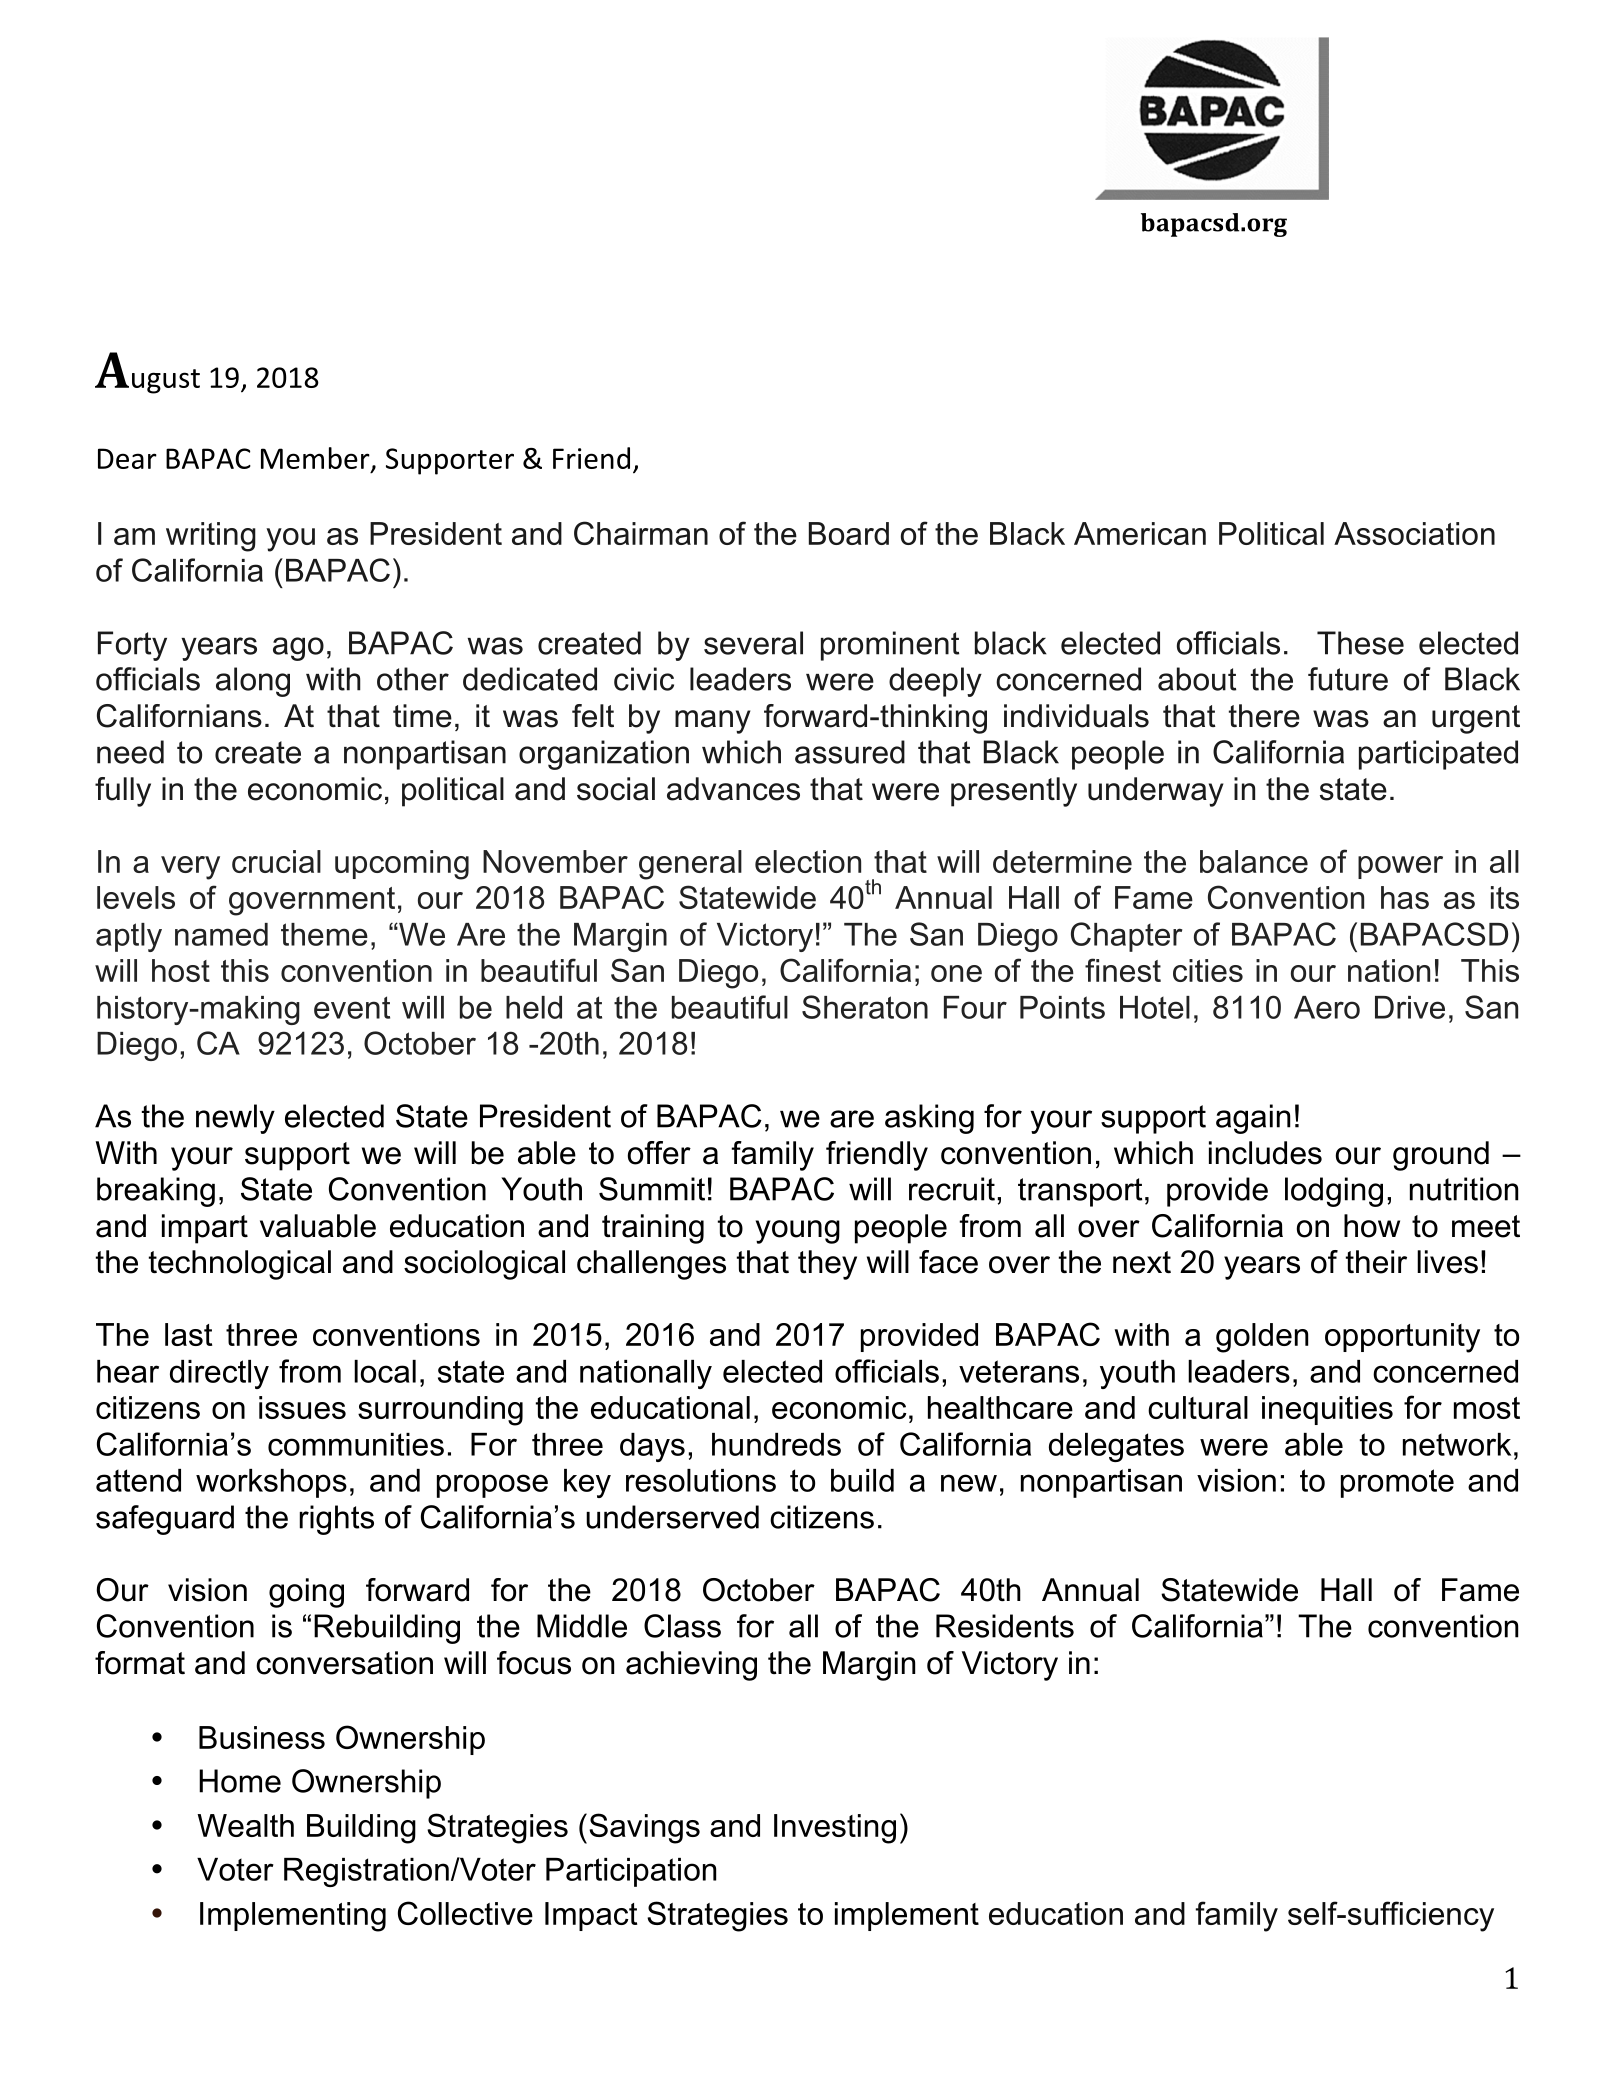  Describe the element at coordinates (1334, 1192) in the image. I see `lodging` at that location.
